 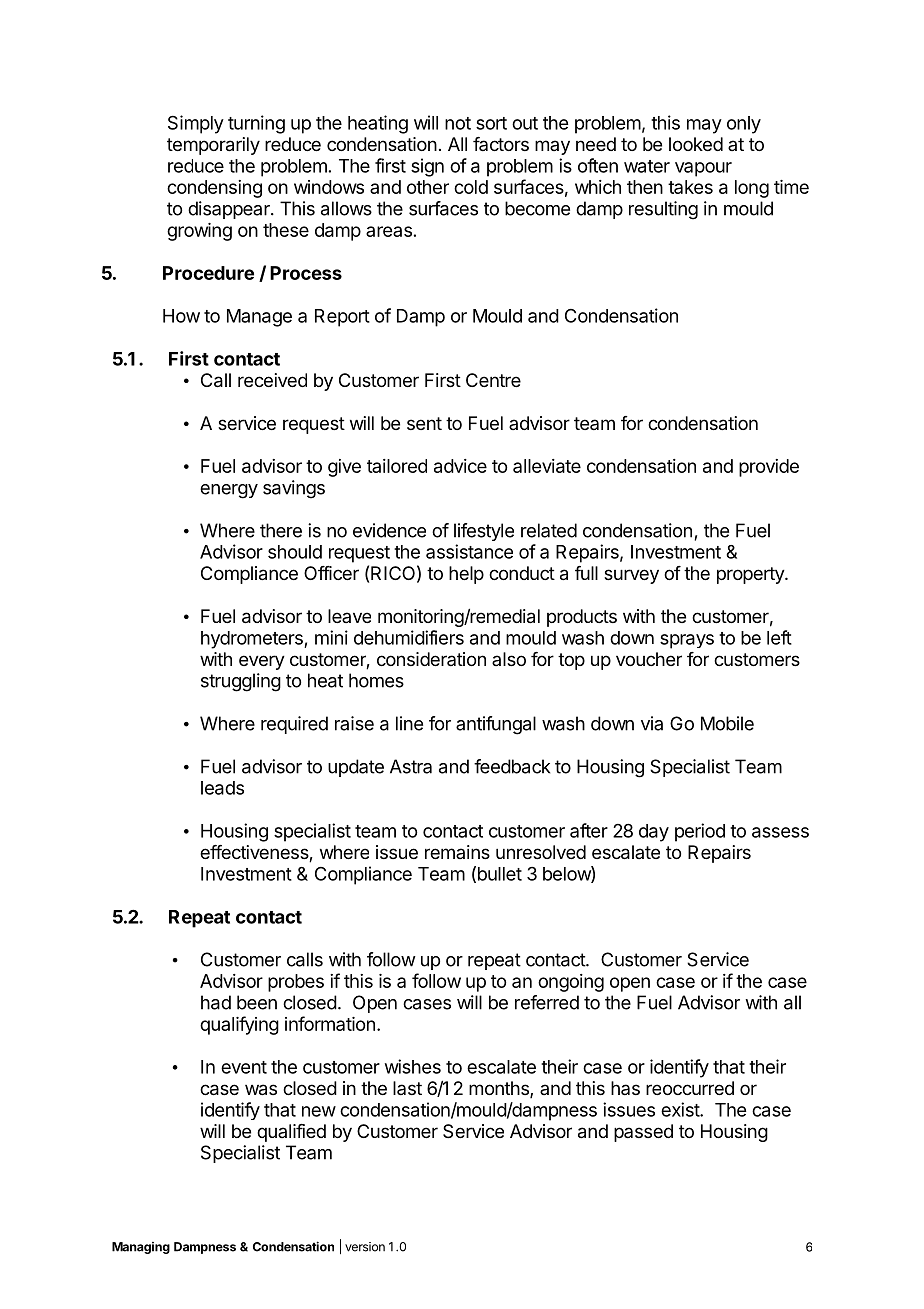 I want to click on vapour, so click(x=703, y=169).
